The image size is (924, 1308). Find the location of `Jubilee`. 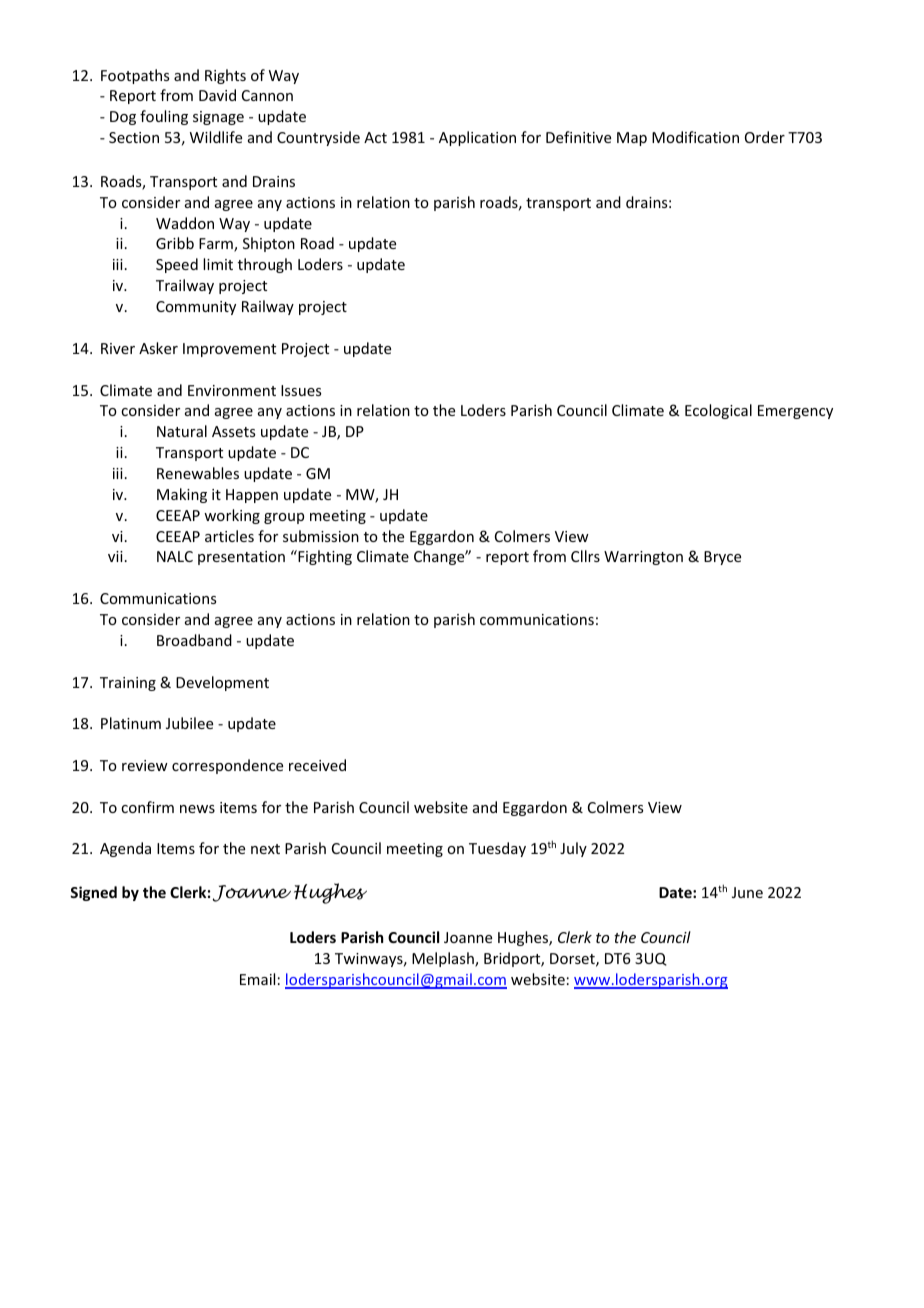

Jubilee is located at coordinates (189, 723).
